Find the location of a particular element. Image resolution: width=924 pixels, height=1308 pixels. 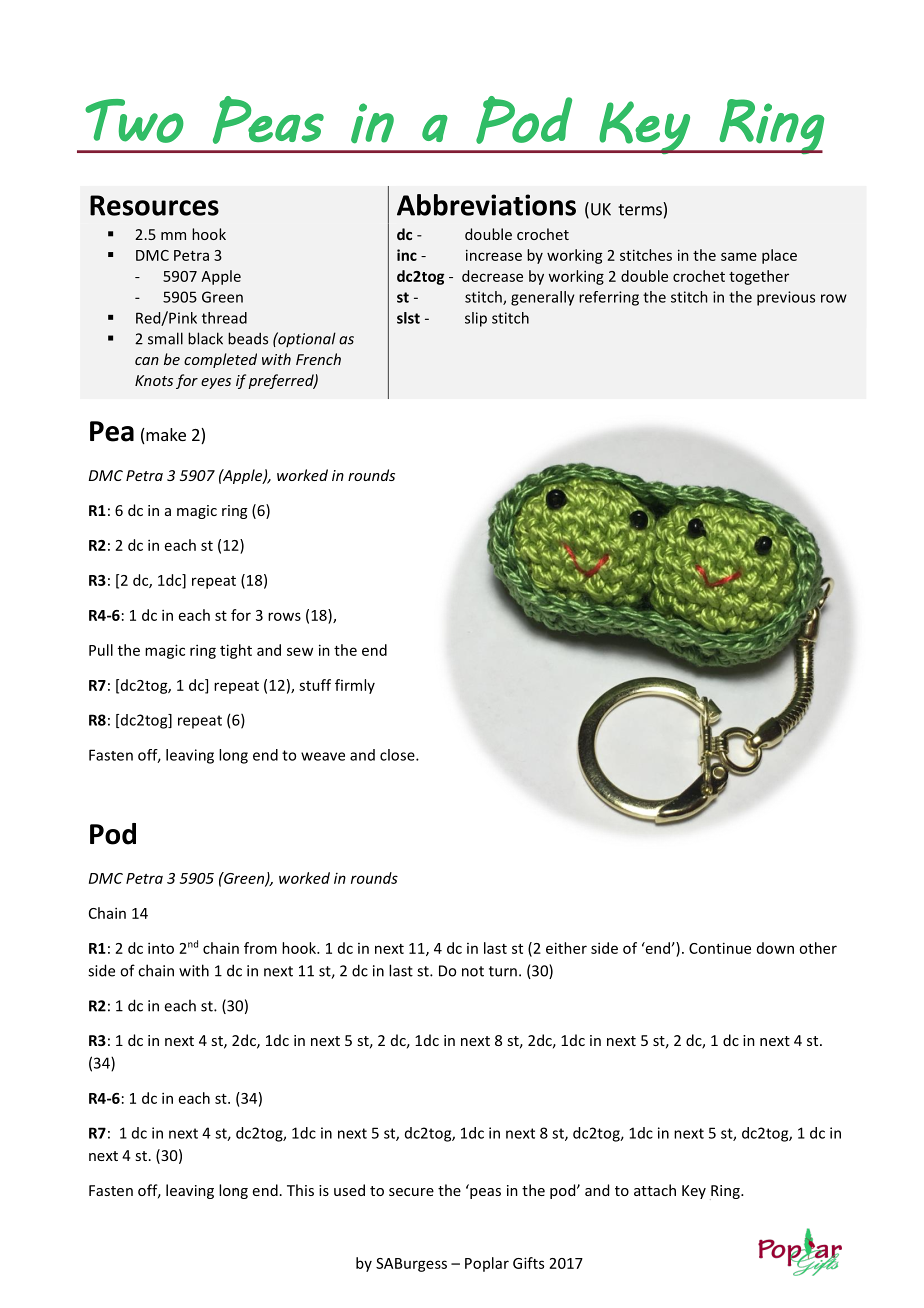

terms is located at coordinates (641, 209).
